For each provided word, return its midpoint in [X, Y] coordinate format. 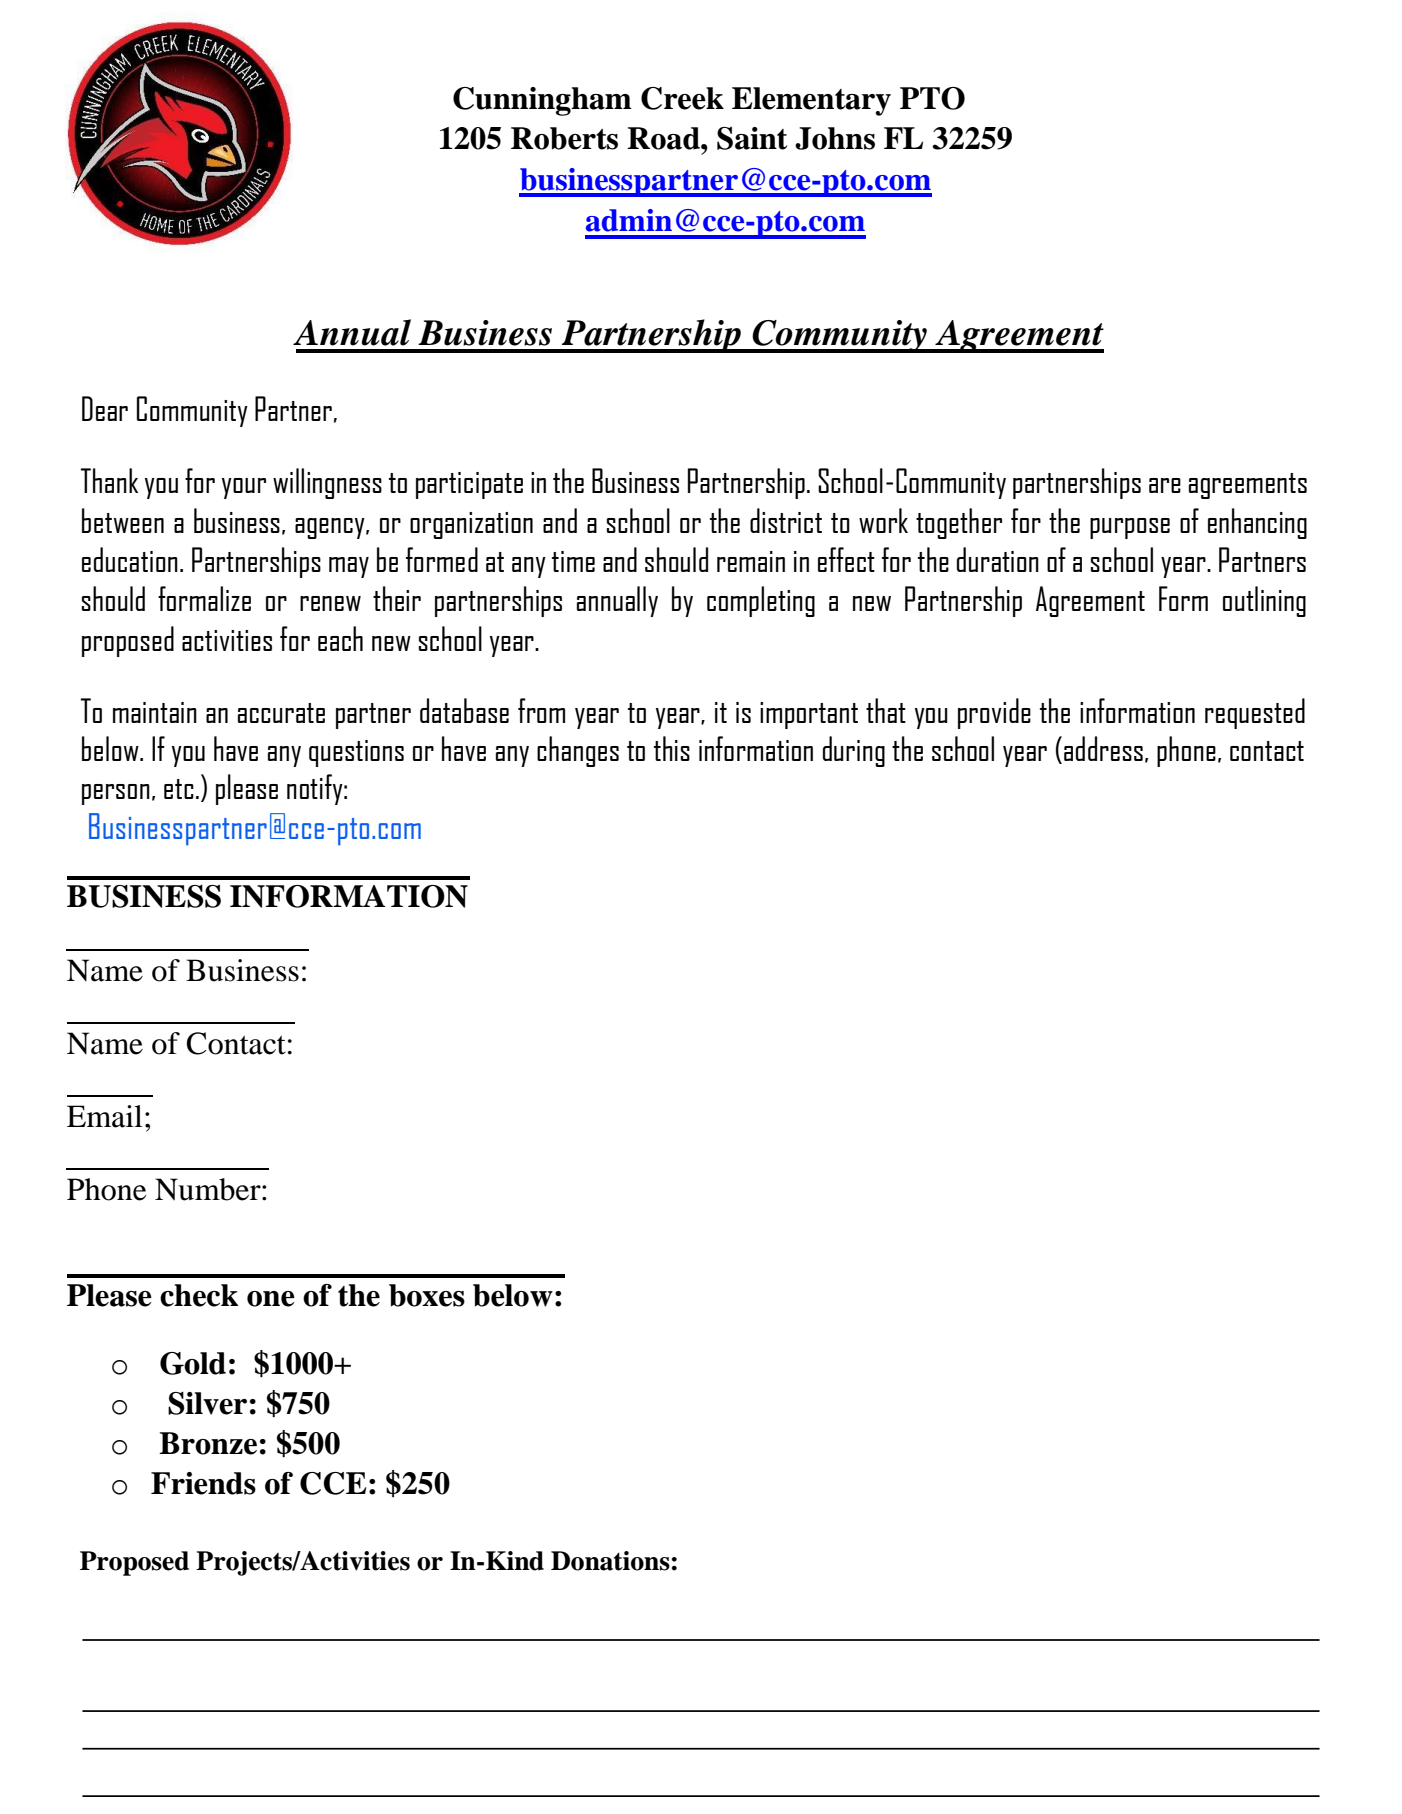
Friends [203, 1483]
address [1103, 748]
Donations [610, 1561]
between [123, 520]
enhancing [1257, 523]
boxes [427, 1295]
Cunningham [542, 101]
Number [209, 1189]
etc [179, 789]
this [672, 748]
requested [1255, 713]
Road [664, 138]
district [786, 520]
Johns [835, 138]
